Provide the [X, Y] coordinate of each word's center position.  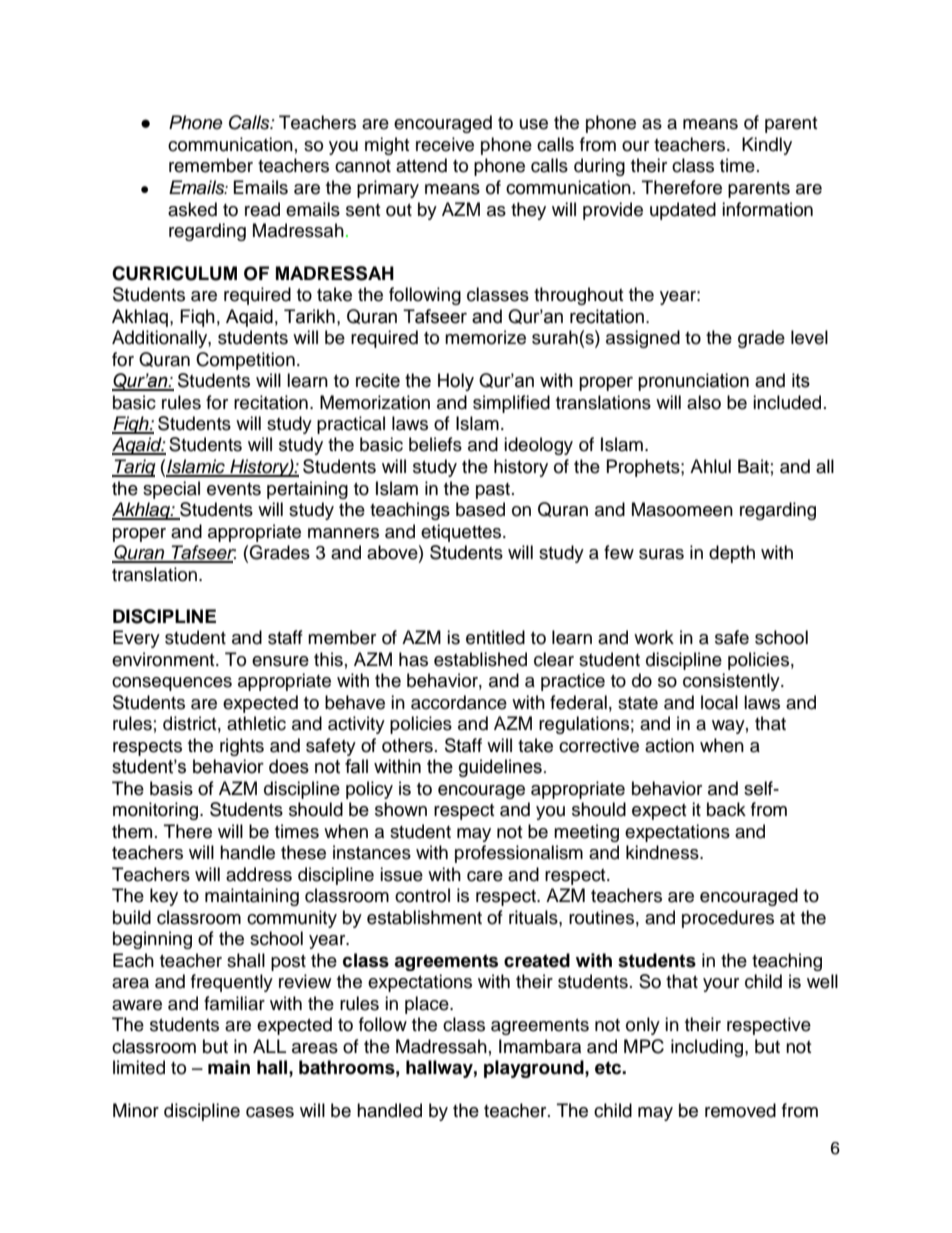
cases [270, 1112]
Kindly [767, 146]
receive [445, 144]
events [234, 489]
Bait [753, 466]
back [726, 809]
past [493, 491]
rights [242, 747]
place [428, 1005]
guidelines [500, 768]
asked [192, 209]
